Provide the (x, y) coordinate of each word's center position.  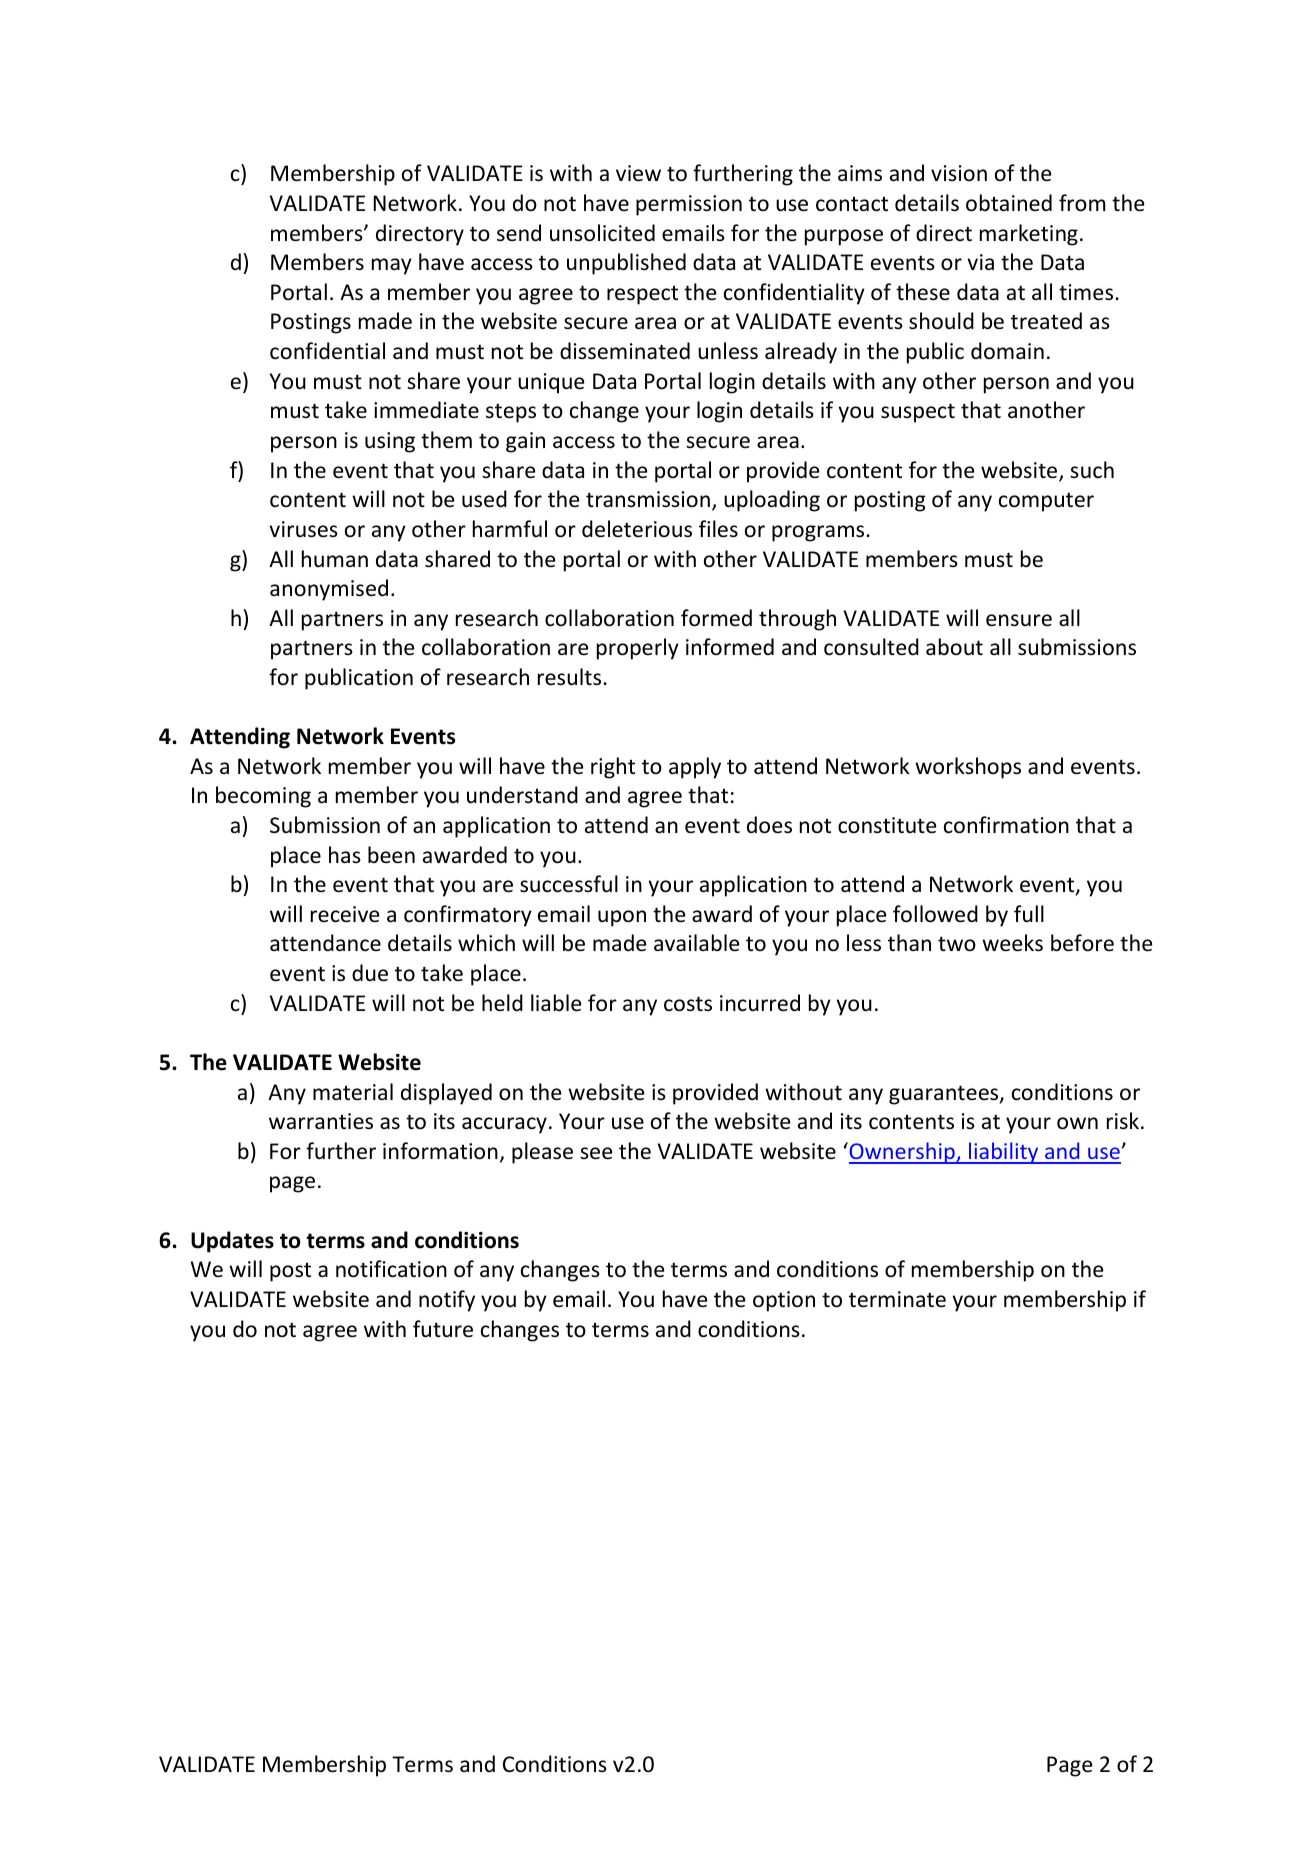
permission (689, 205)
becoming (263, 797)
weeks (1012, 943)
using (390, 442)
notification (391, 1269)
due (370, 973)
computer (1046, 502)
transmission (648, 499)
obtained (1009, 203)
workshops (968, 768)
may (392, 266)
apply (695, 768)
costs (688, 1004)
